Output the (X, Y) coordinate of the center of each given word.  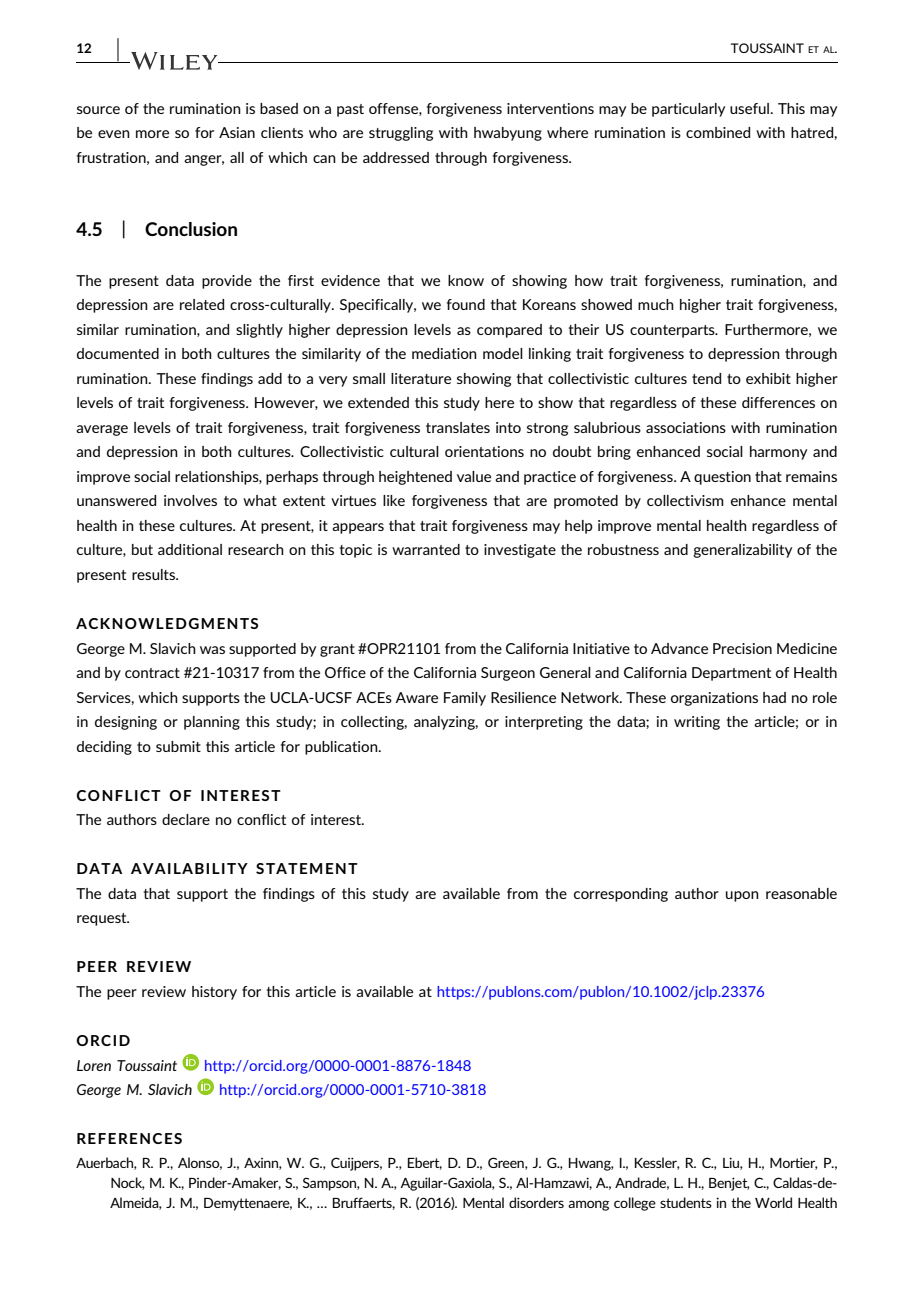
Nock (128, 1183)
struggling (401, 134)
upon (742, 896)
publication (342, 748)
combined (718, 132)
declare (186, 819)
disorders (536, 1202)
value (474, 476)
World (773, 1202)
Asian (237, 132)
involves (190, 500)
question (722, 478)
